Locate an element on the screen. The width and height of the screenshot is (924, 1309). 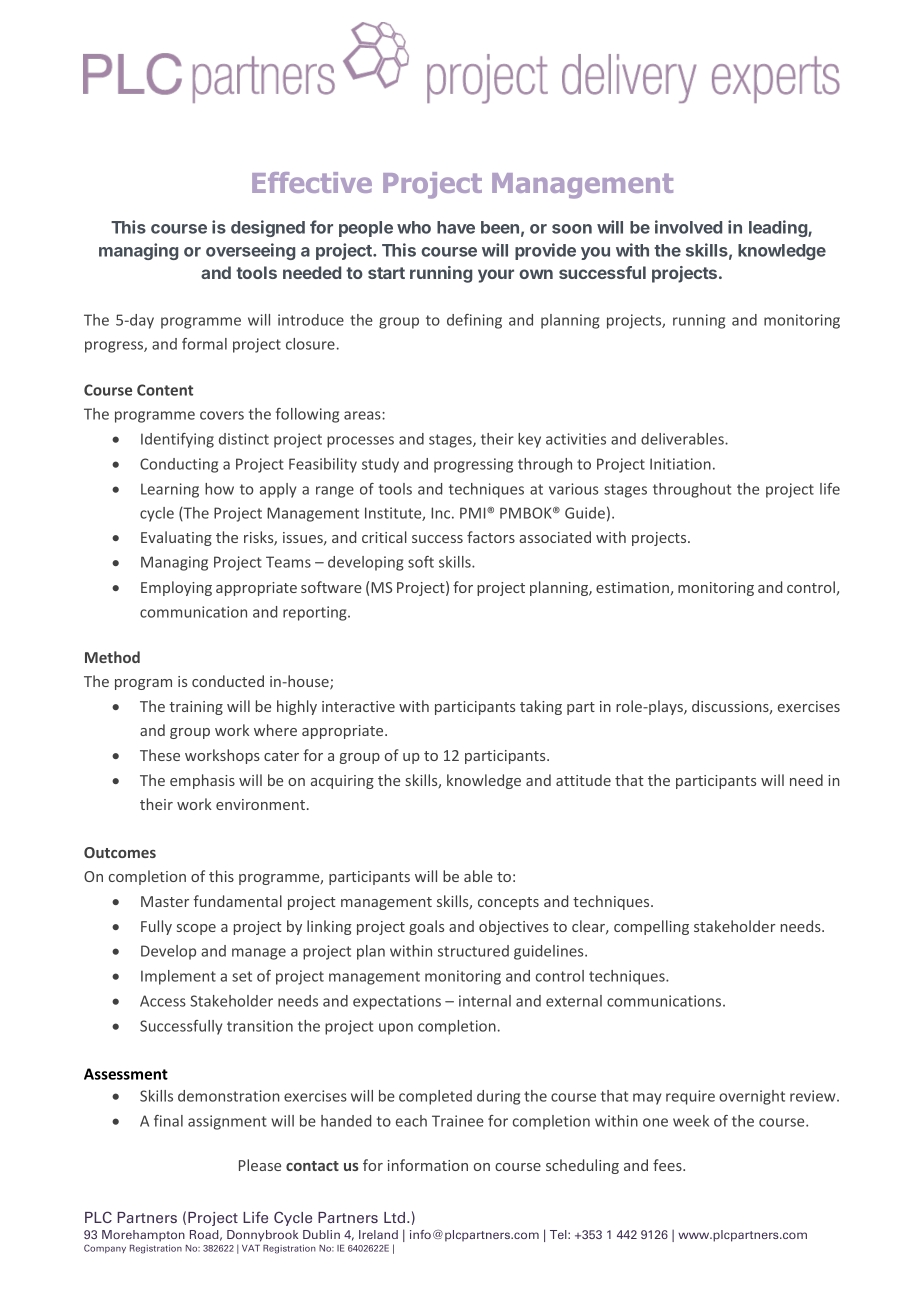
Ltd is located at coordinates (394, 1217).
